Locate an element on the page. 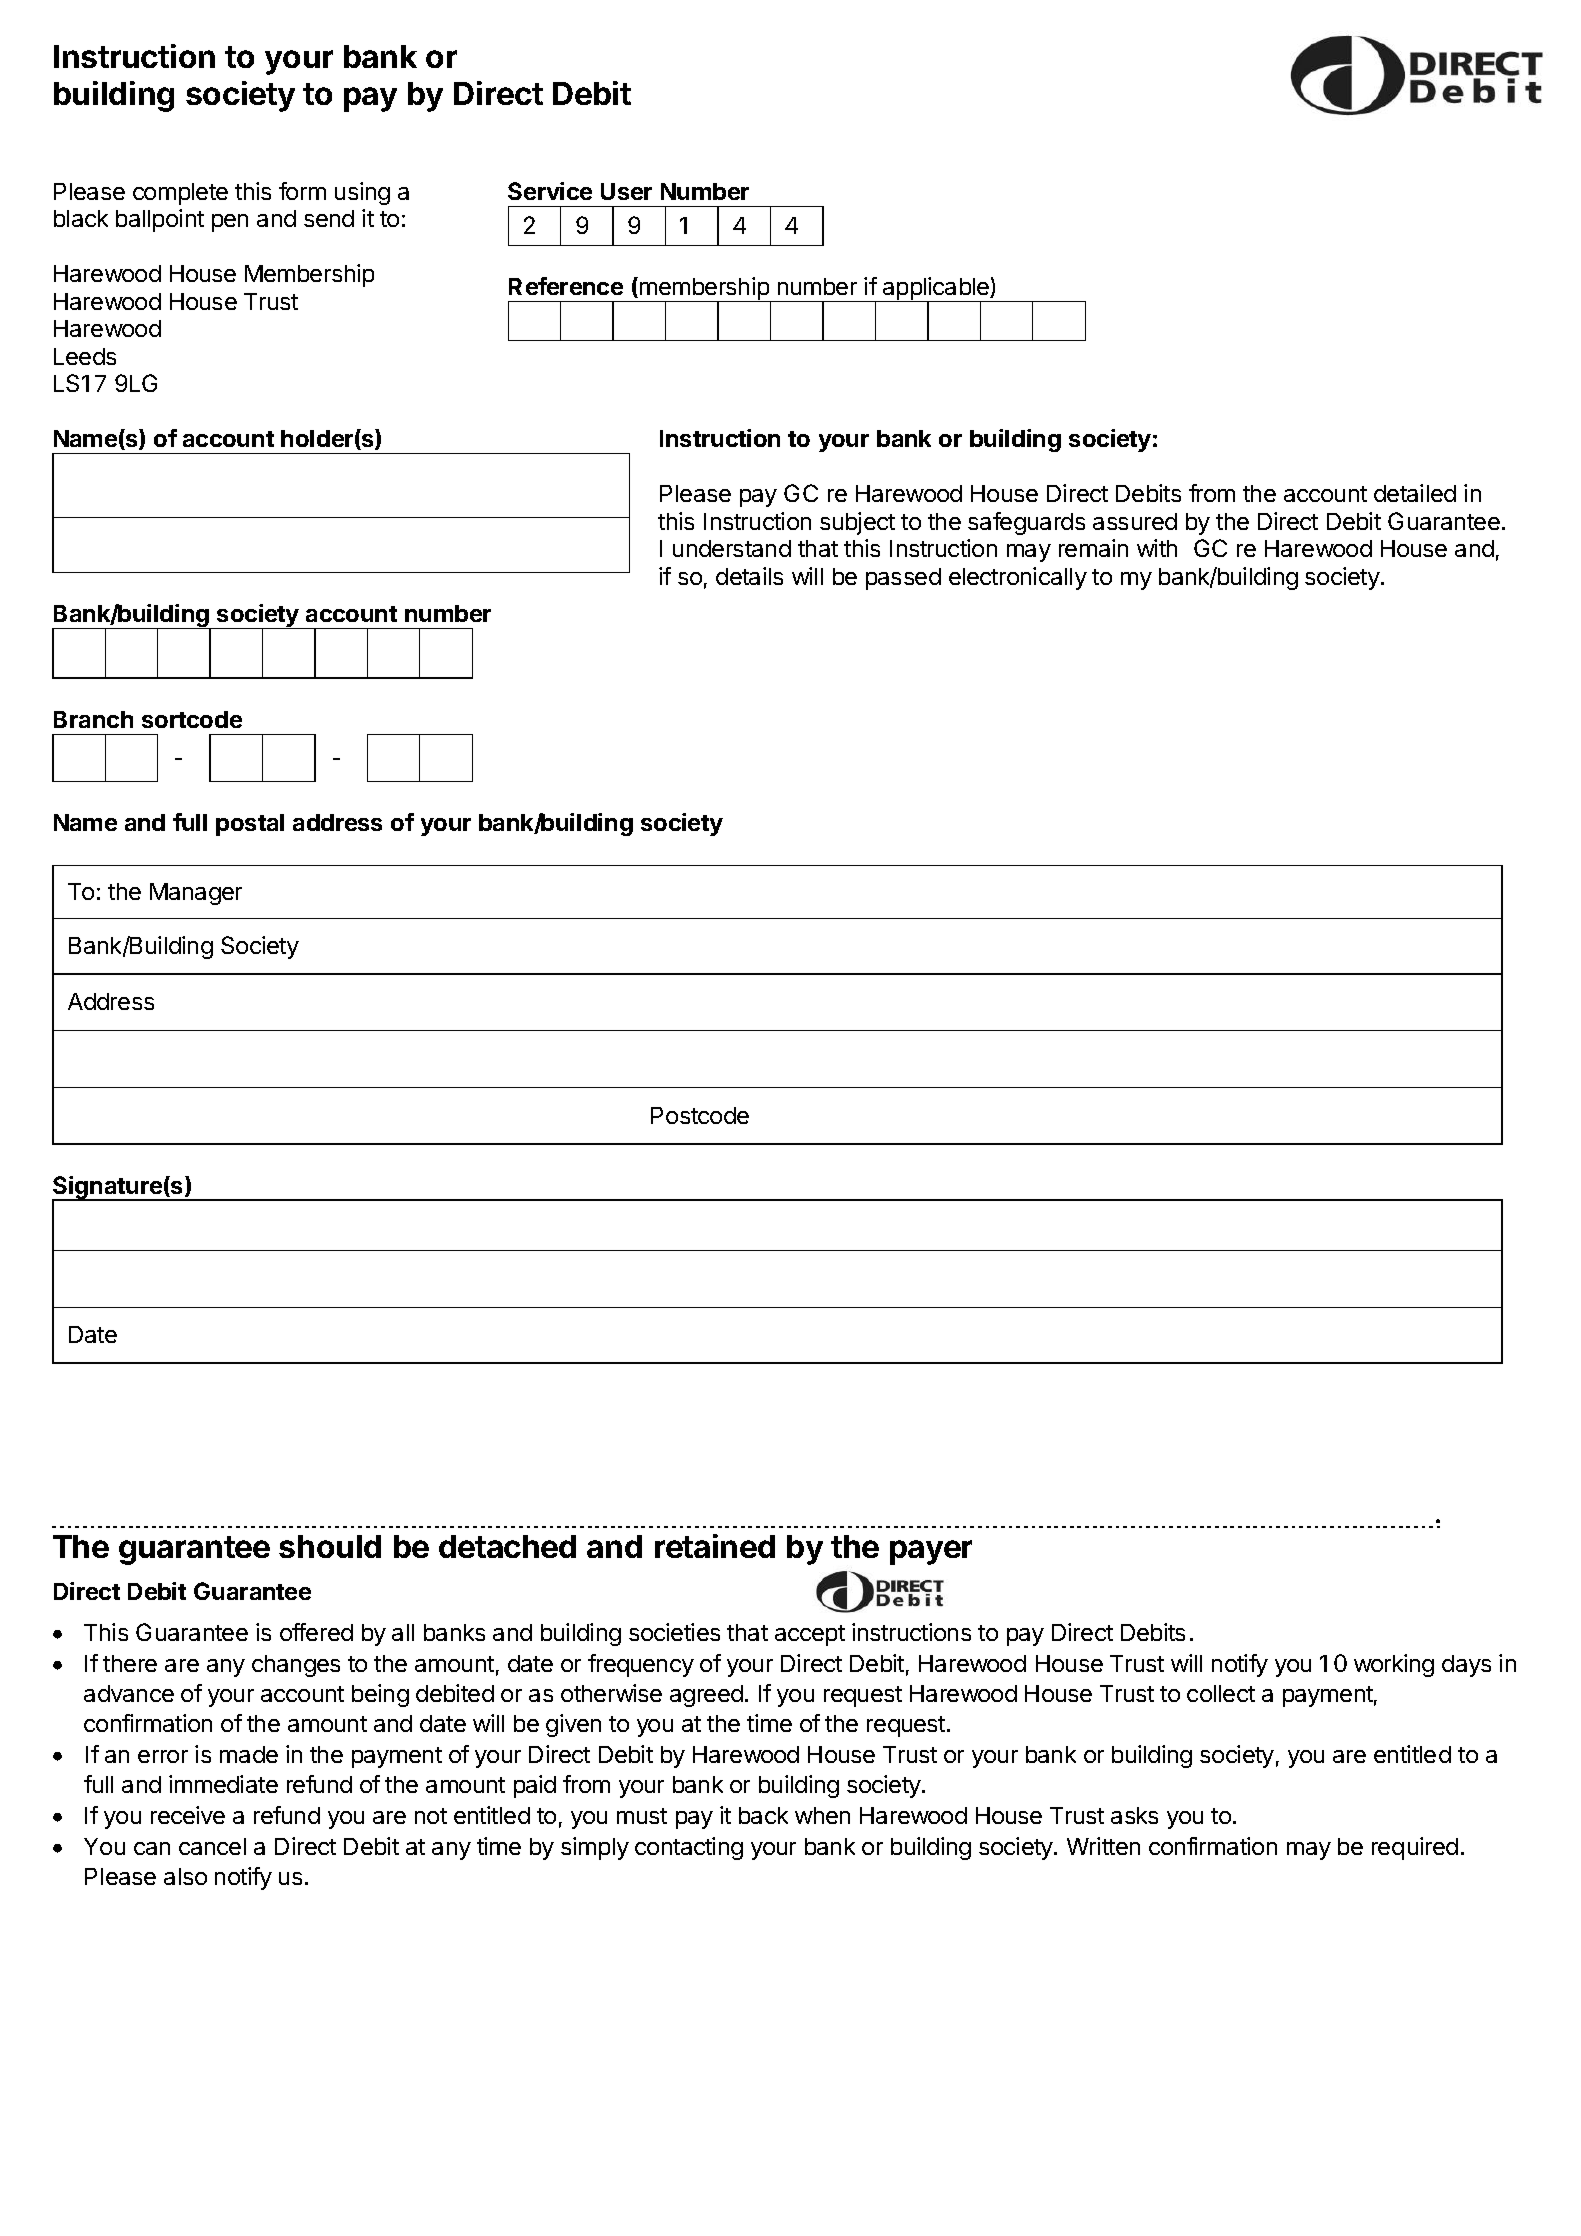 The image size is (1581, 2236). User is located at coordinates (626, 191).
